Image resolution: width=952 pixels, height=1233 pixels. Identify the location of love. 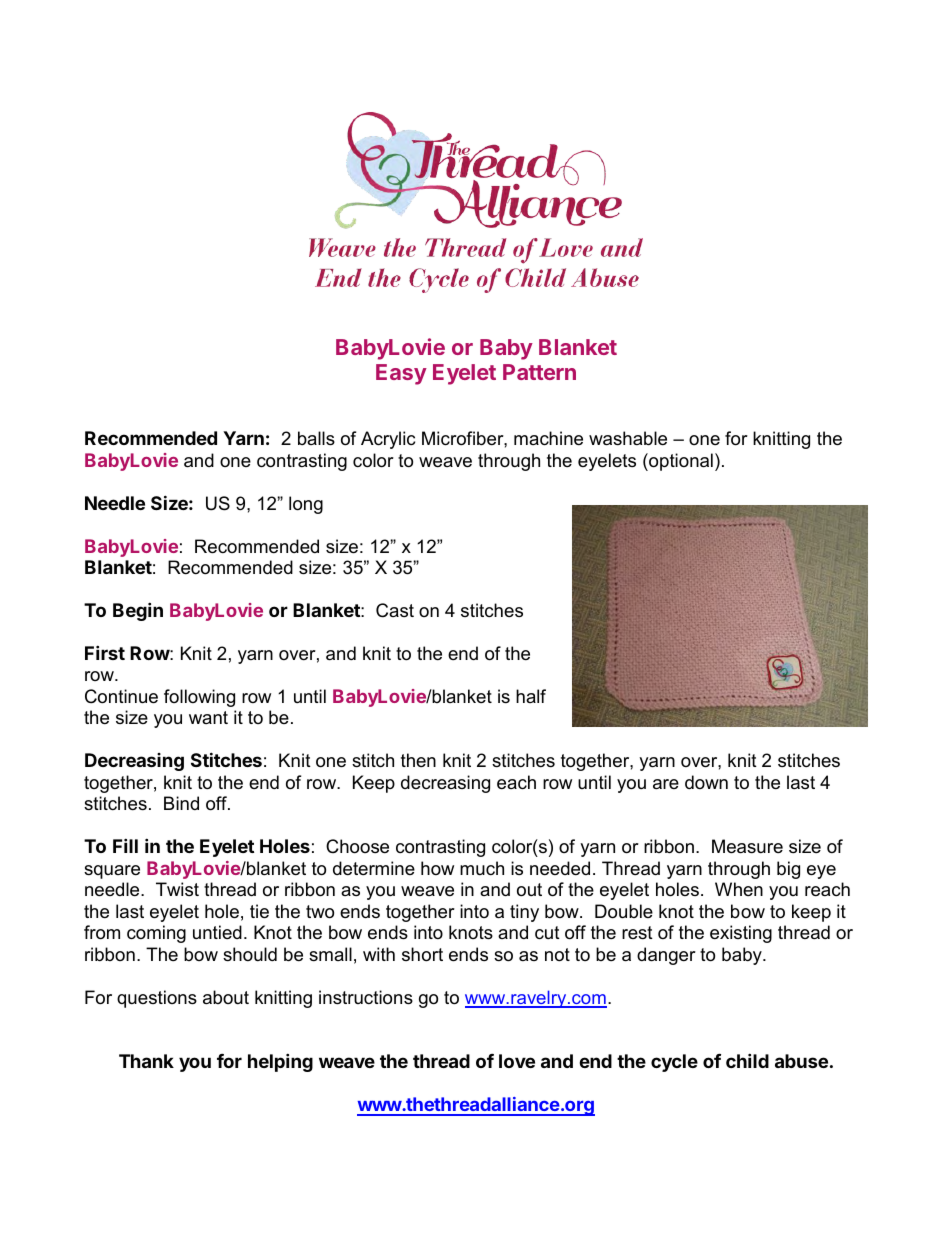
(517, 1061).
